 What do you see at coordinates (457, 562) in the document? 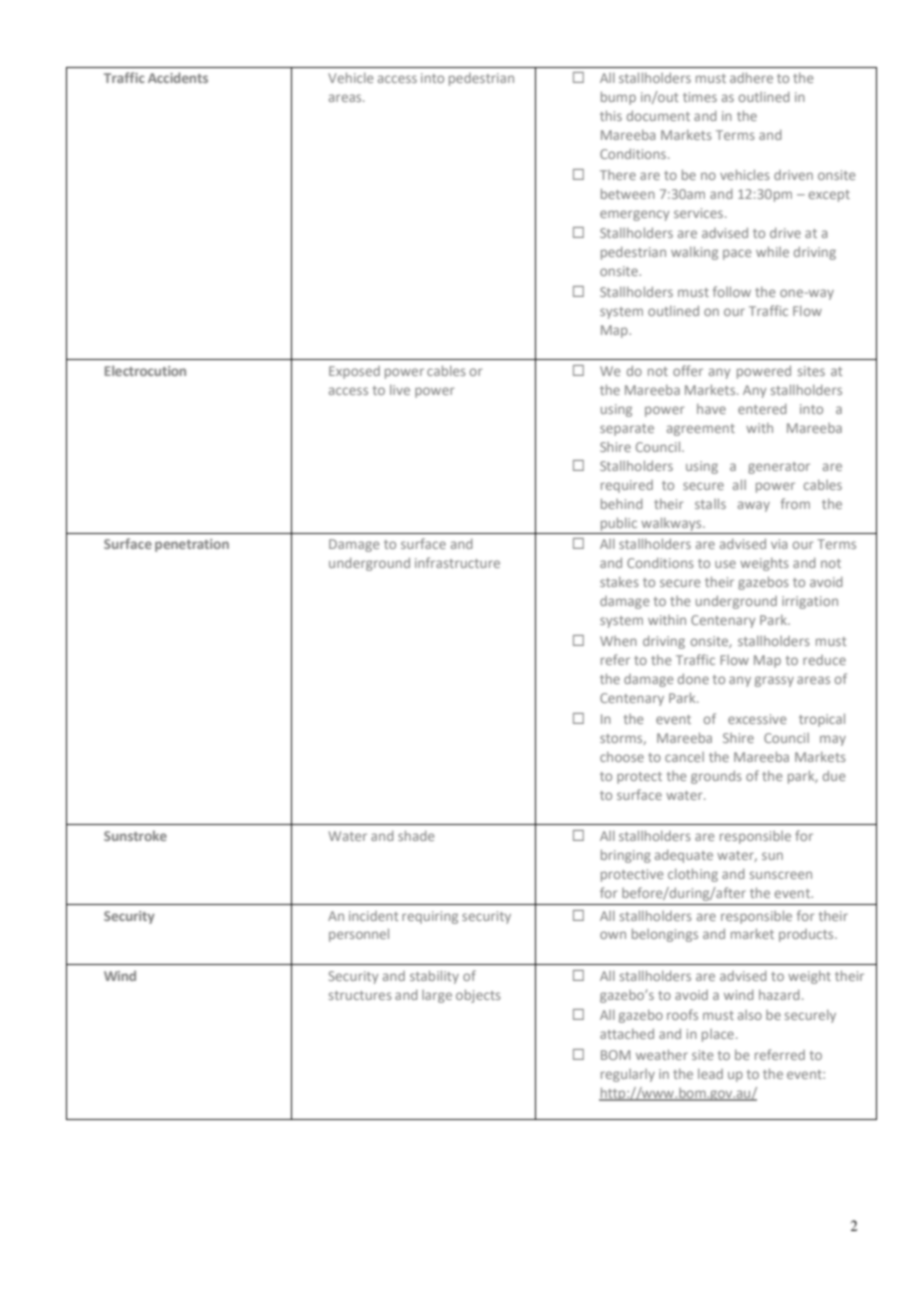
I see `infrastructure` at bounding box center [457, 562].
